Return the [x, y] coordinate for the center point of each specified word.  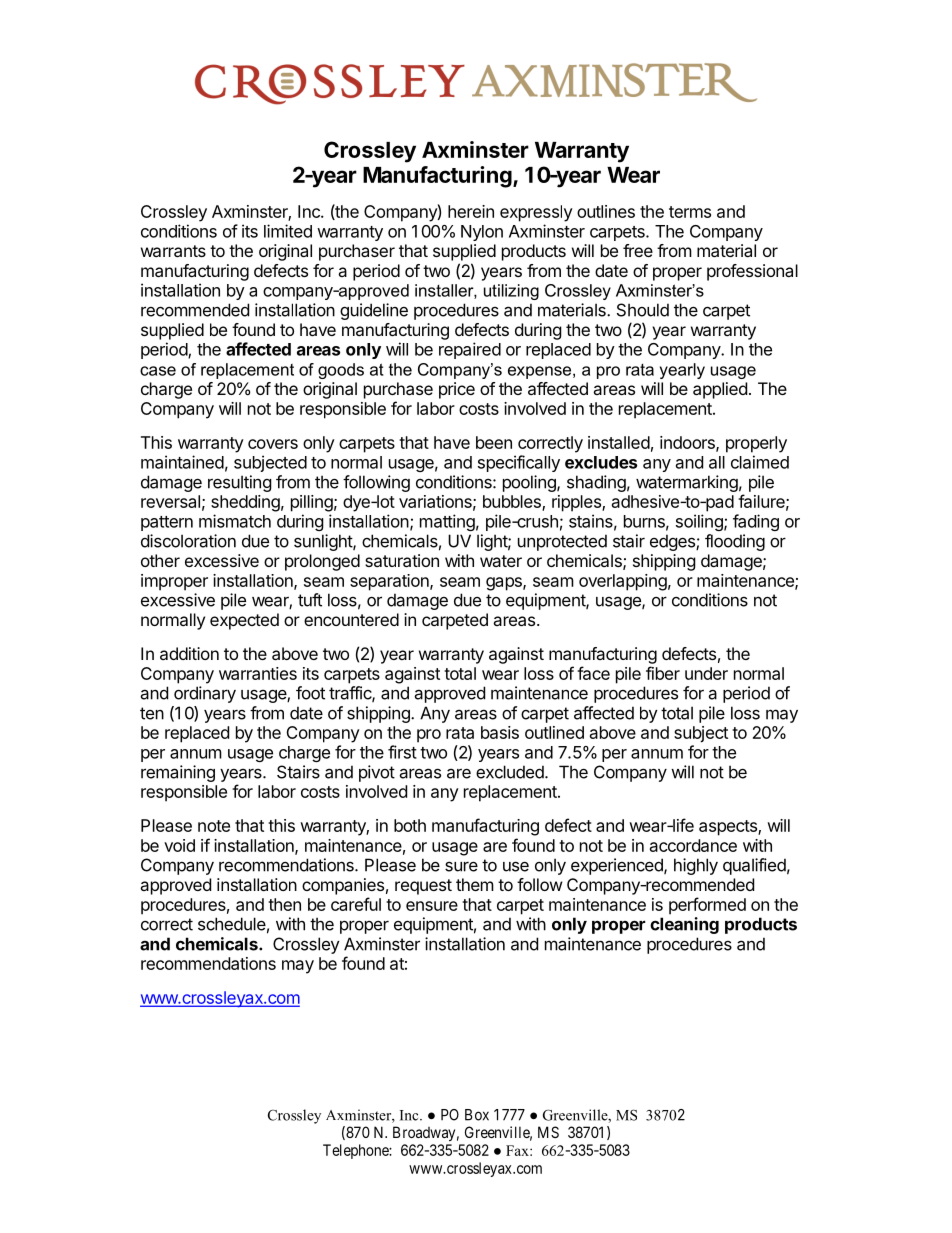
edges [673, 542]
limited [288, 231]
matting [447, 522]
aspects [729, 828]
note [214, 826]
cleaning [684, 925]
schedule [232, 924]
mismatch [235, 521]
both [410, 825]
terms [690, 212]
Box [477, 1115]
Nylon [482, 233]
